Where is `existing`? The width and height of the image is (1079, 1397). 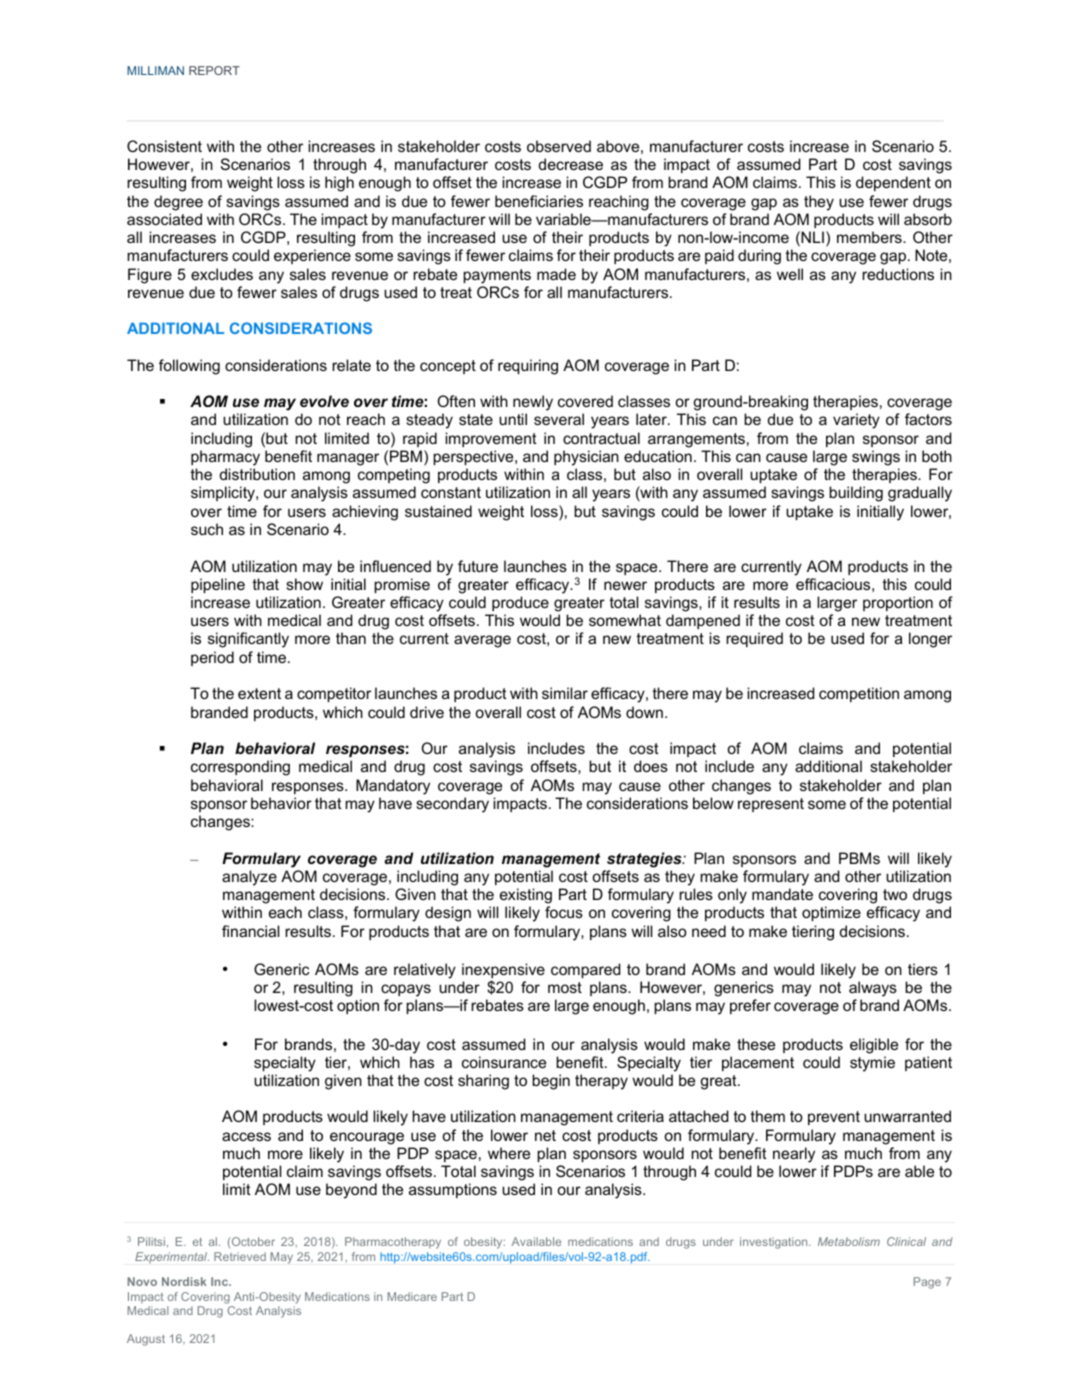
existing is located at coordinates (526, 896).
